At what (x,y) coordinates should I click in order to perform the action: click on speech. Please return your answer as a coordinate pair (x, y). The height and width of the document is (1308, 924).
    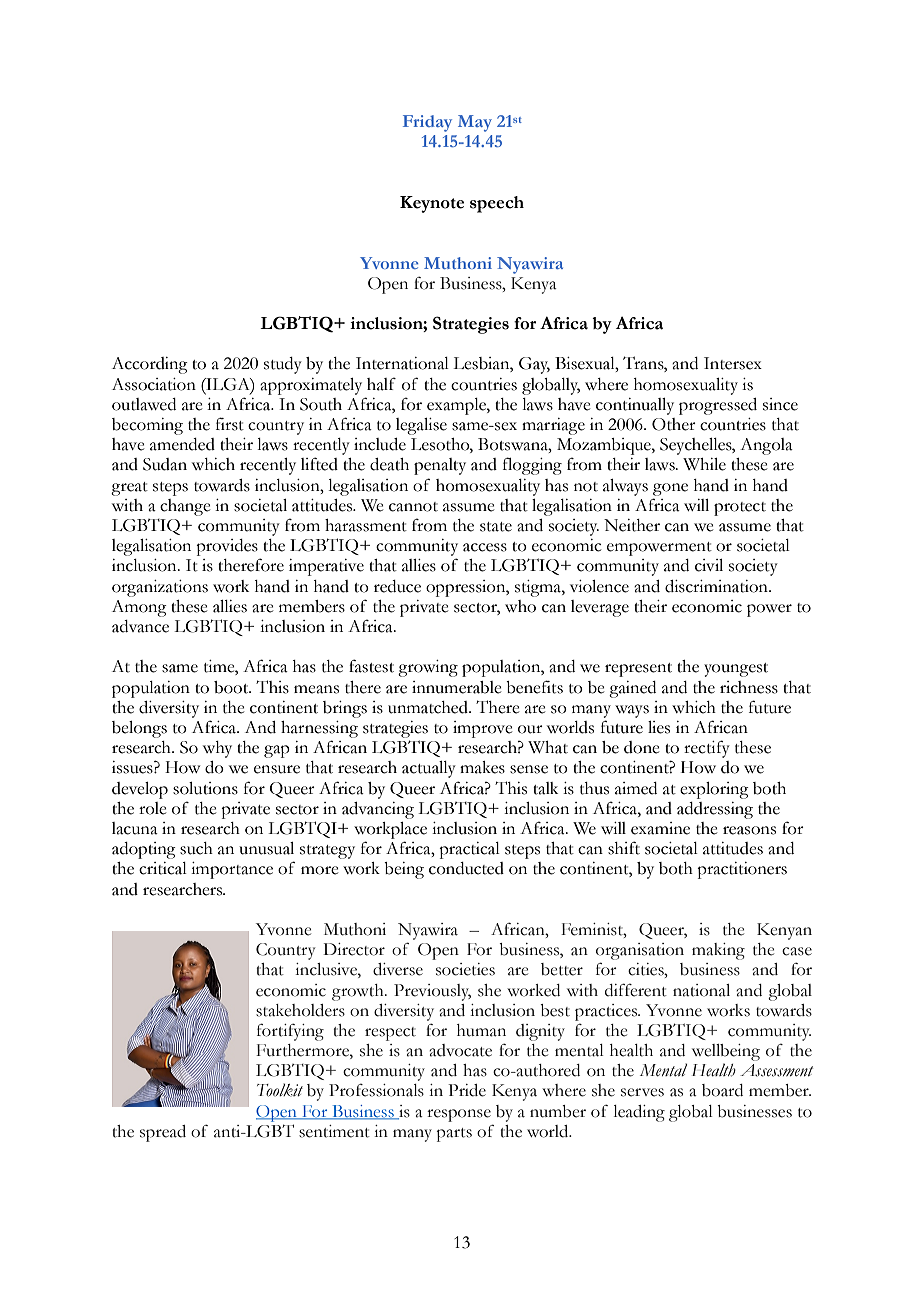
    Looking at the image, I should click on (497, 204).
